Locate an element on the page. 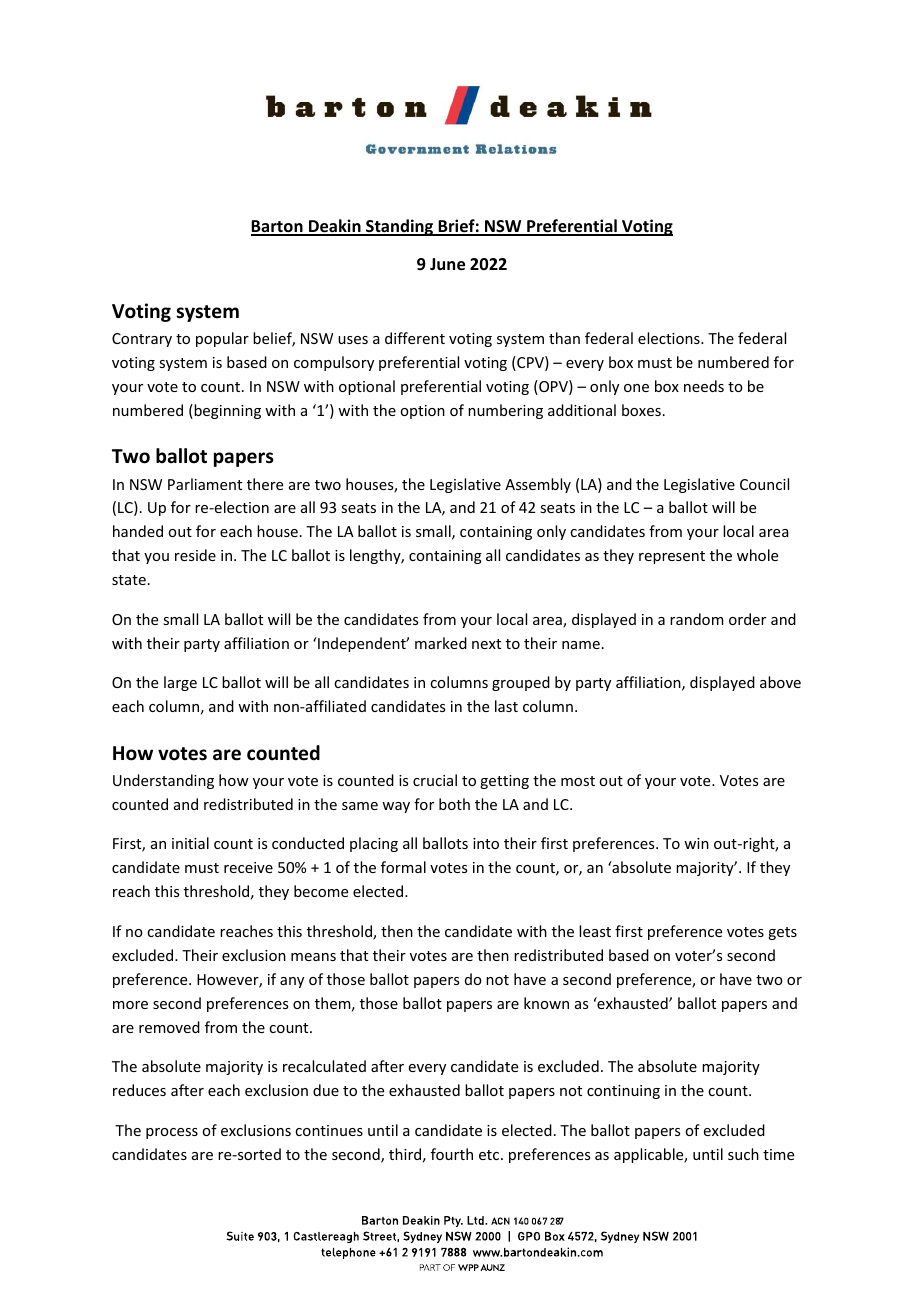 The width and height of the image is (924, 1308). above is located at coordinates (780, 682).
